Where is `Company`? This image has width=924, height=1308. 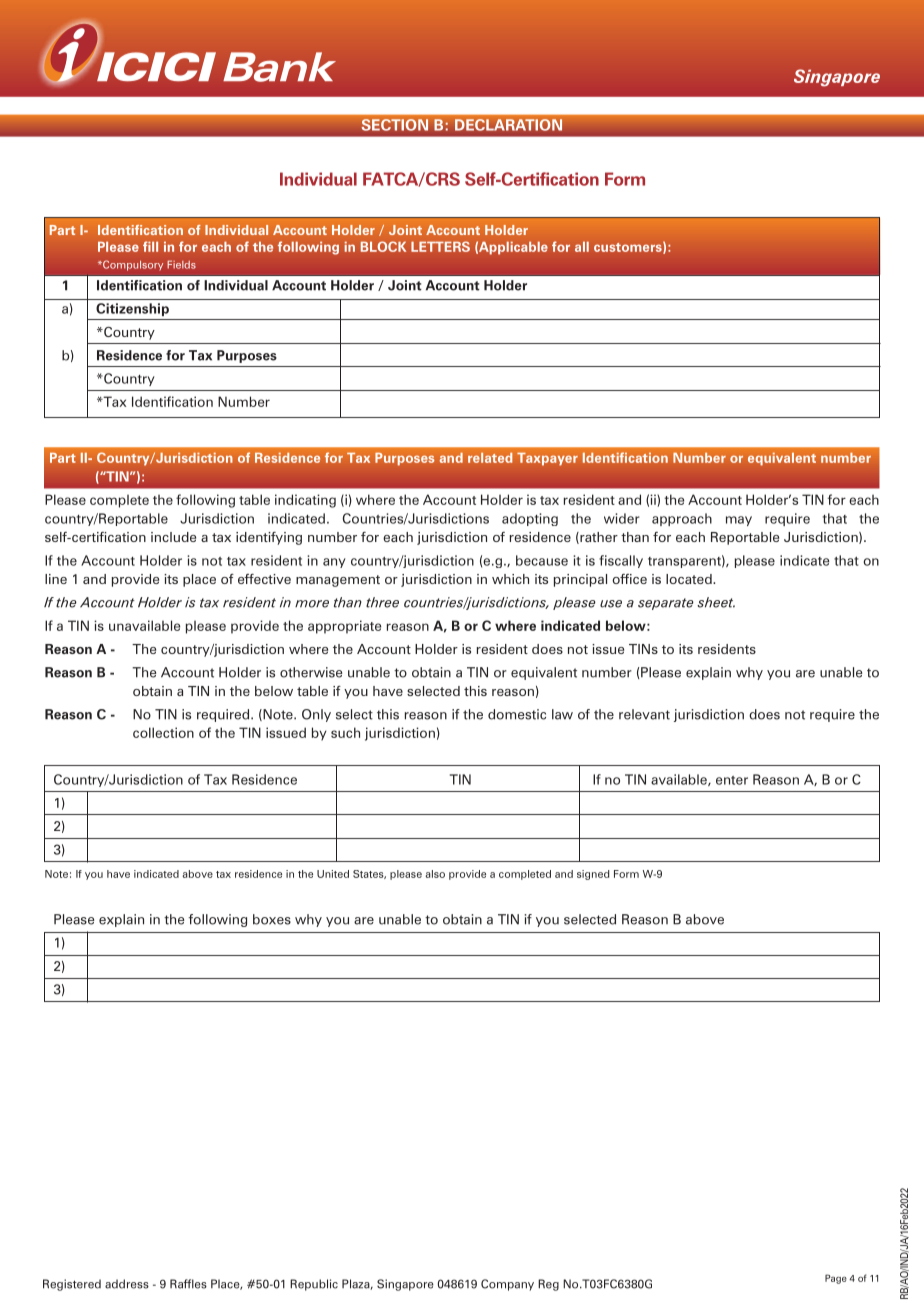
Company is located at coordinates (507, 1285).
